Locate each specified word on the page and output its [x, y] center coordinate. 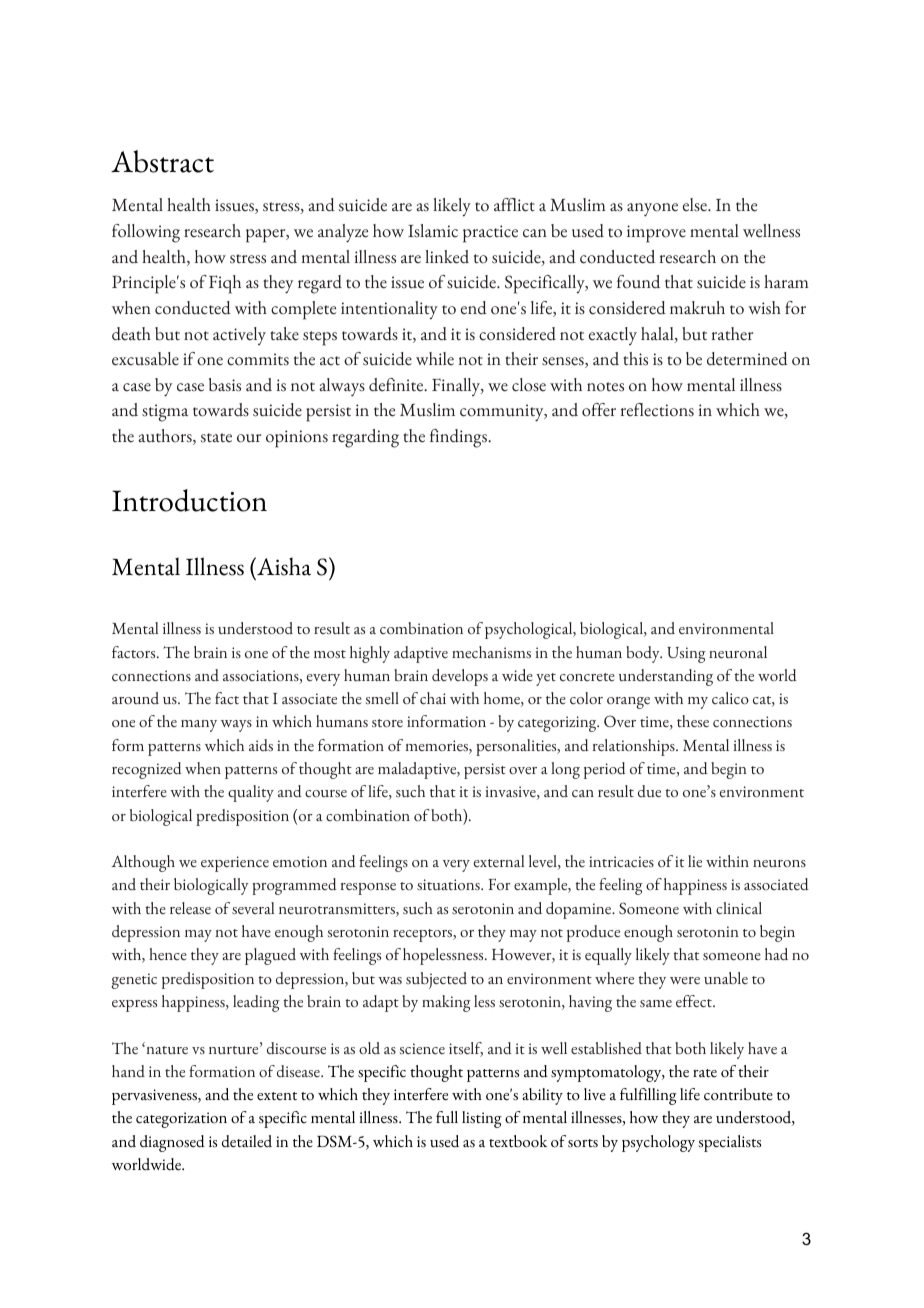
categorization [181, 1120]
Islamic [433, 231]
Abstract [162, 161]
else [696, 205]
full [447, 1117]
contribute [738, 1094]
